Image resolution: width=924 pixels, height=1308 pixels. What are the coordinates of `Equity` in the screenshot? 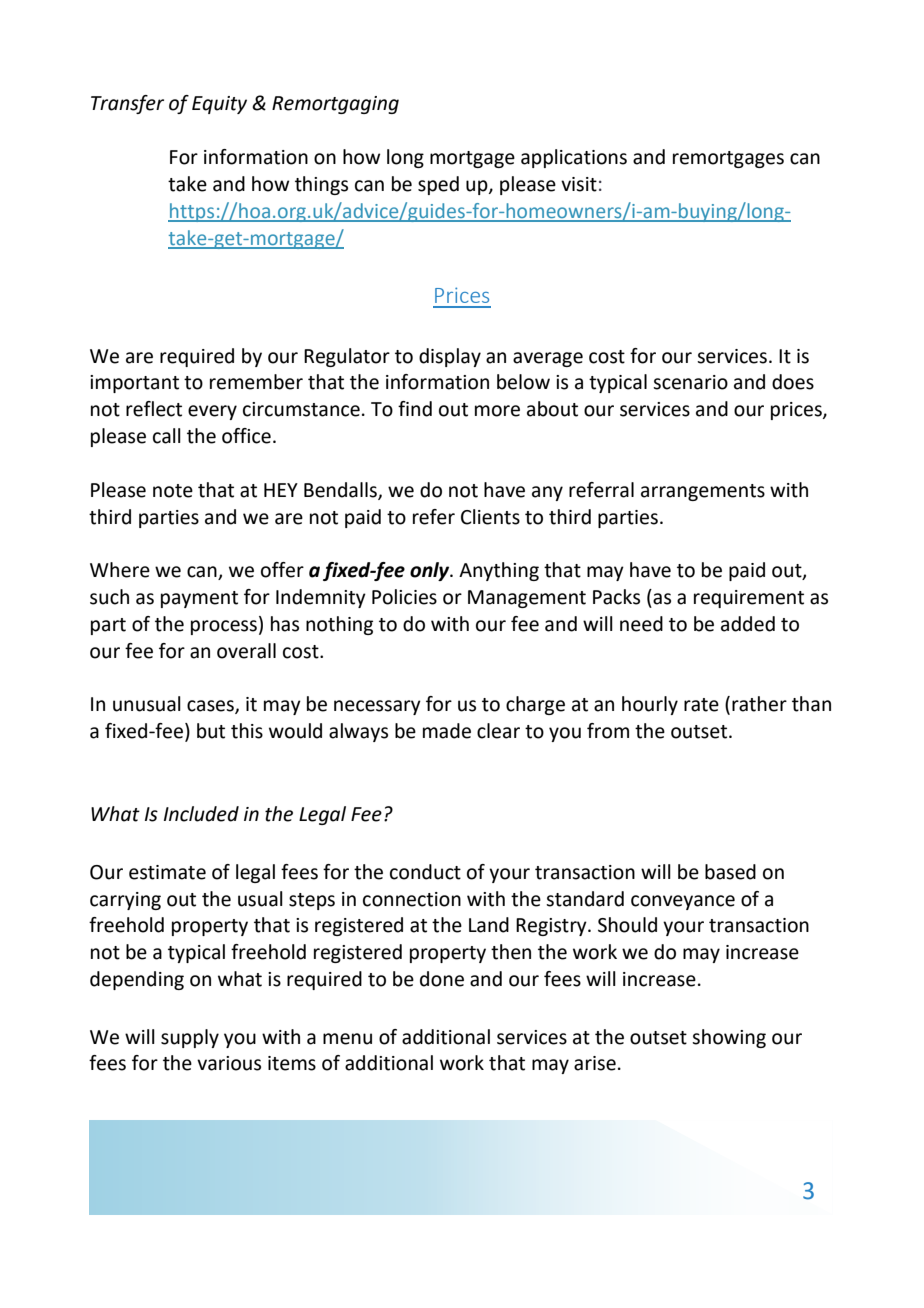 It's located at (219, 105).
